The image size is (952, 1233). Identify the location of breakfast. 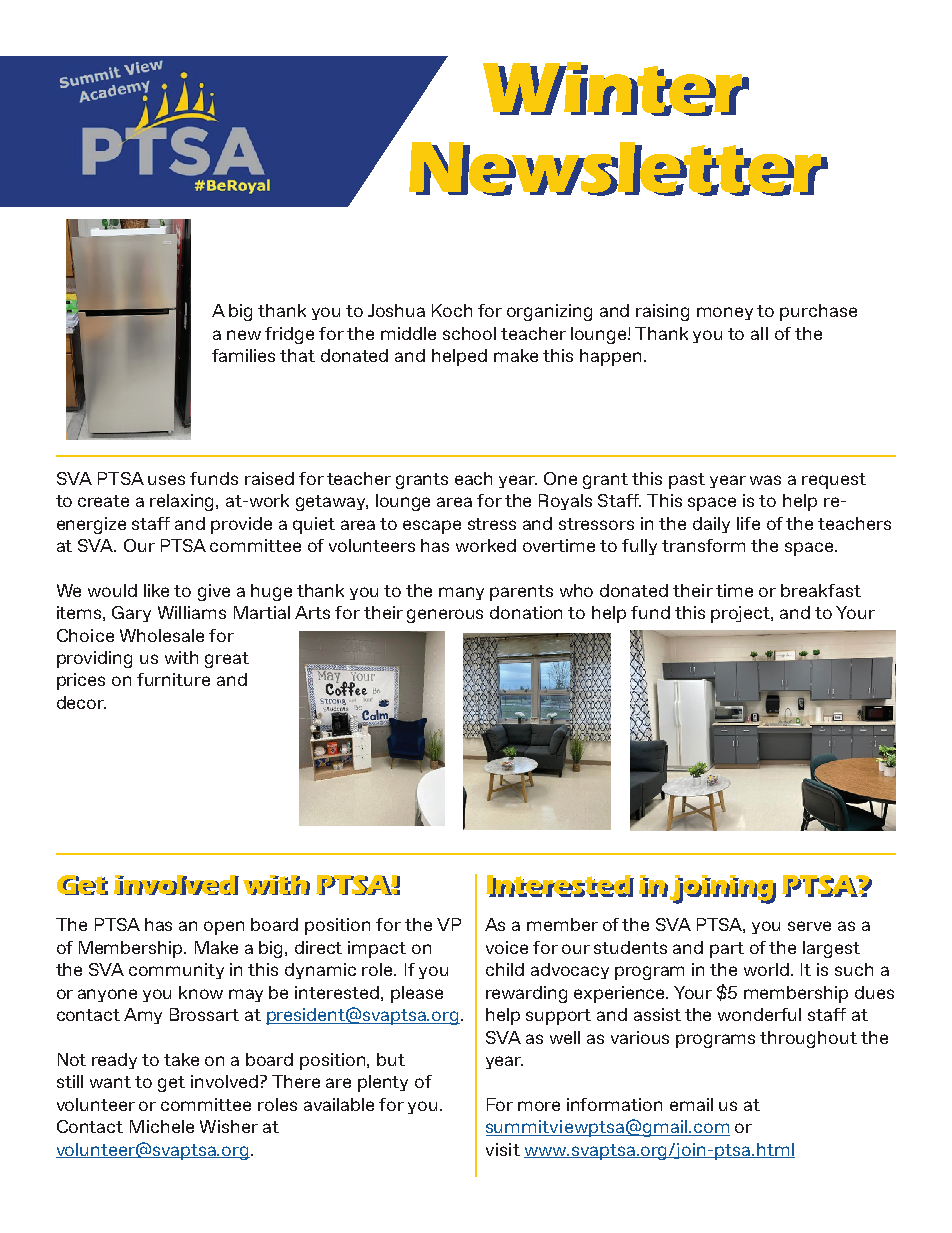
(821, 590).
